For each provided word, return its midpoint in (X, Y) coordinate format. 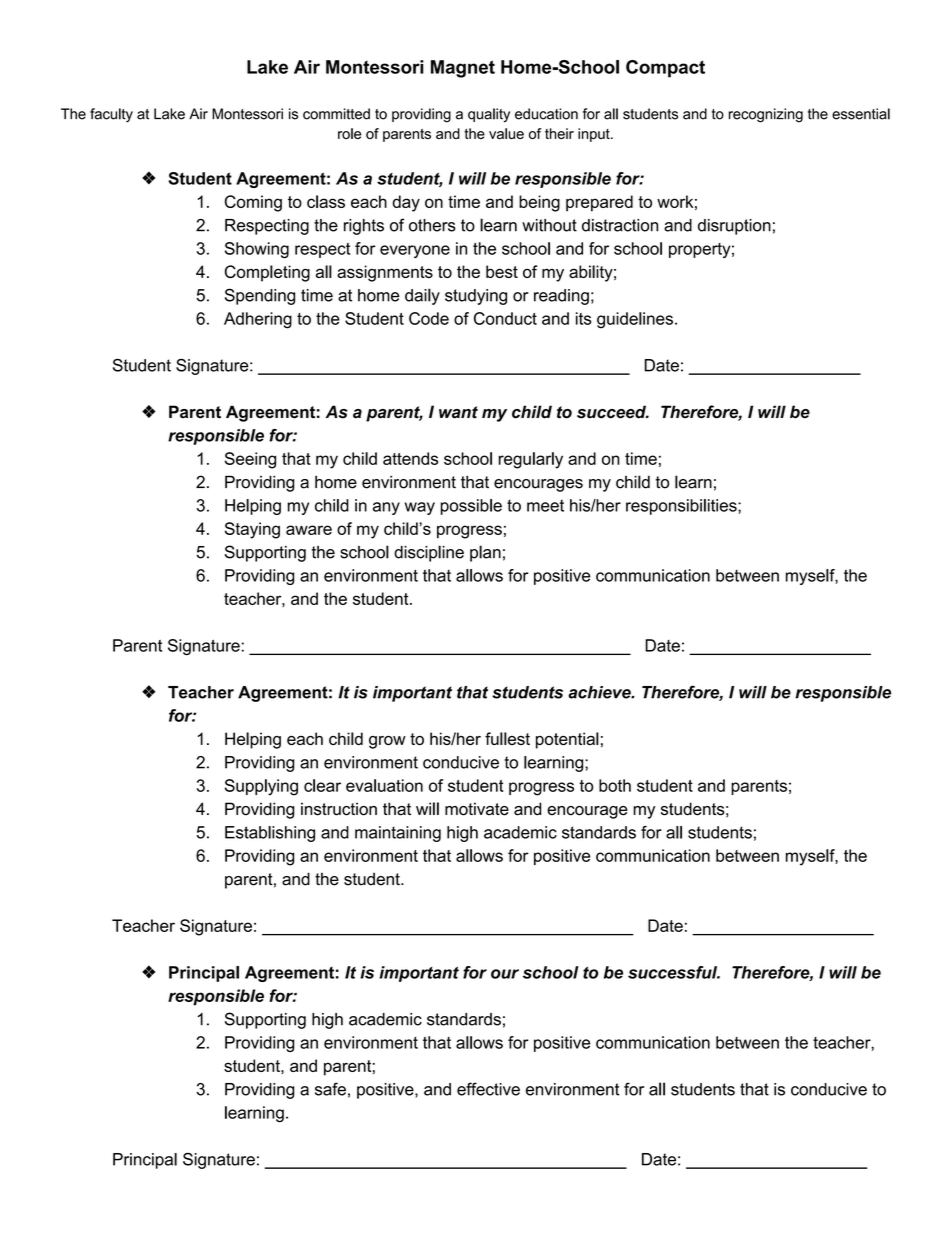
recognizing (766, 115)
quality (489, 115)
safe (330, 1089)
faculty (111, 115)
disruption (734, 227)
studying (476, 297)
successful (674, 972)
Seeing (250, 460)
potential (567, 740)
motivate (477, 809)
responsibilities (682, 507)
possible (471, 507)
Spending (260, 296)
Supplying (261, 787)
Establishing (270, 834)
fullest (507, 738)
